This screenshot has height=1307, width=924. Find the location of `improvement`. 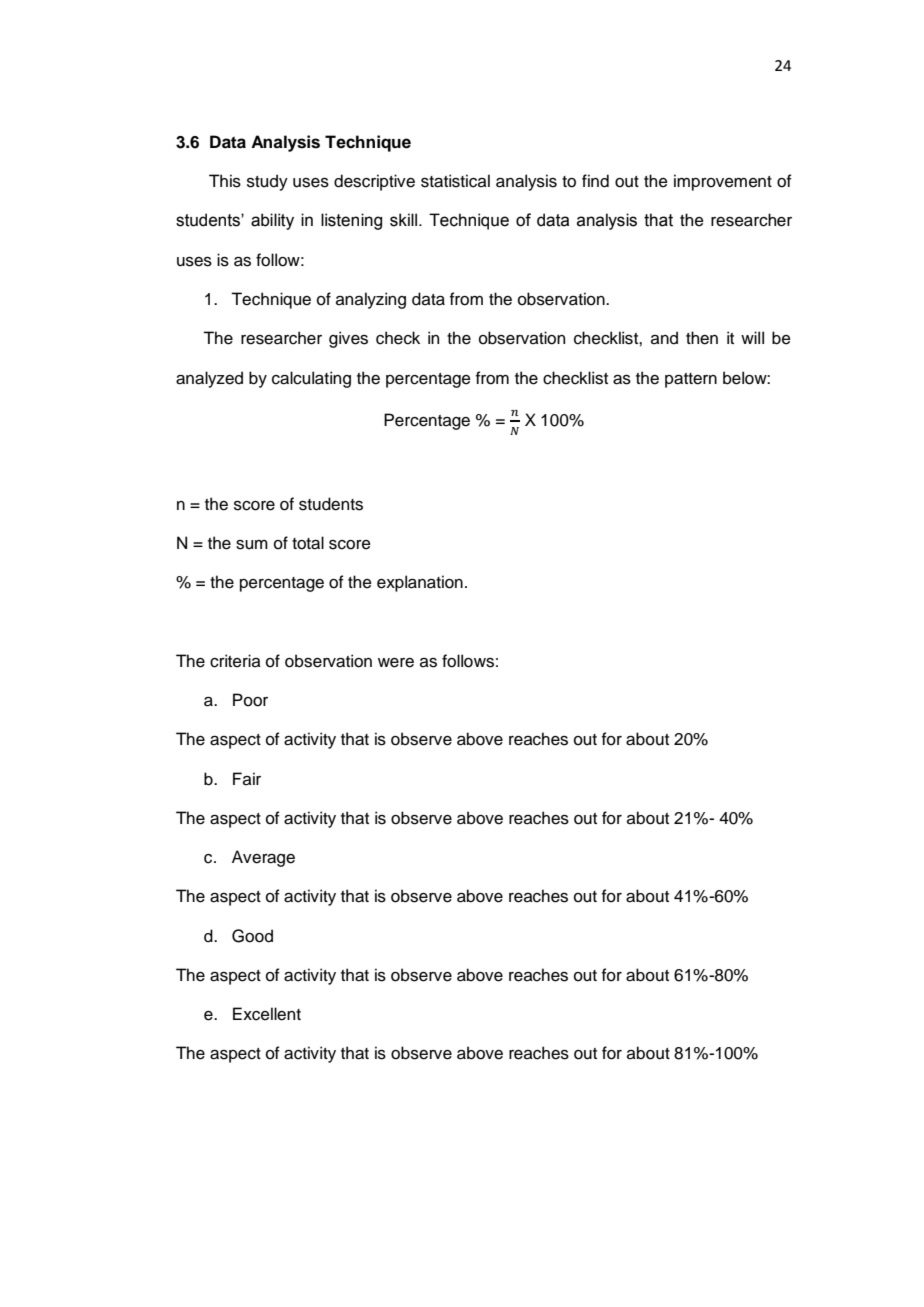

improvement is located at coordinates (723, 182).
